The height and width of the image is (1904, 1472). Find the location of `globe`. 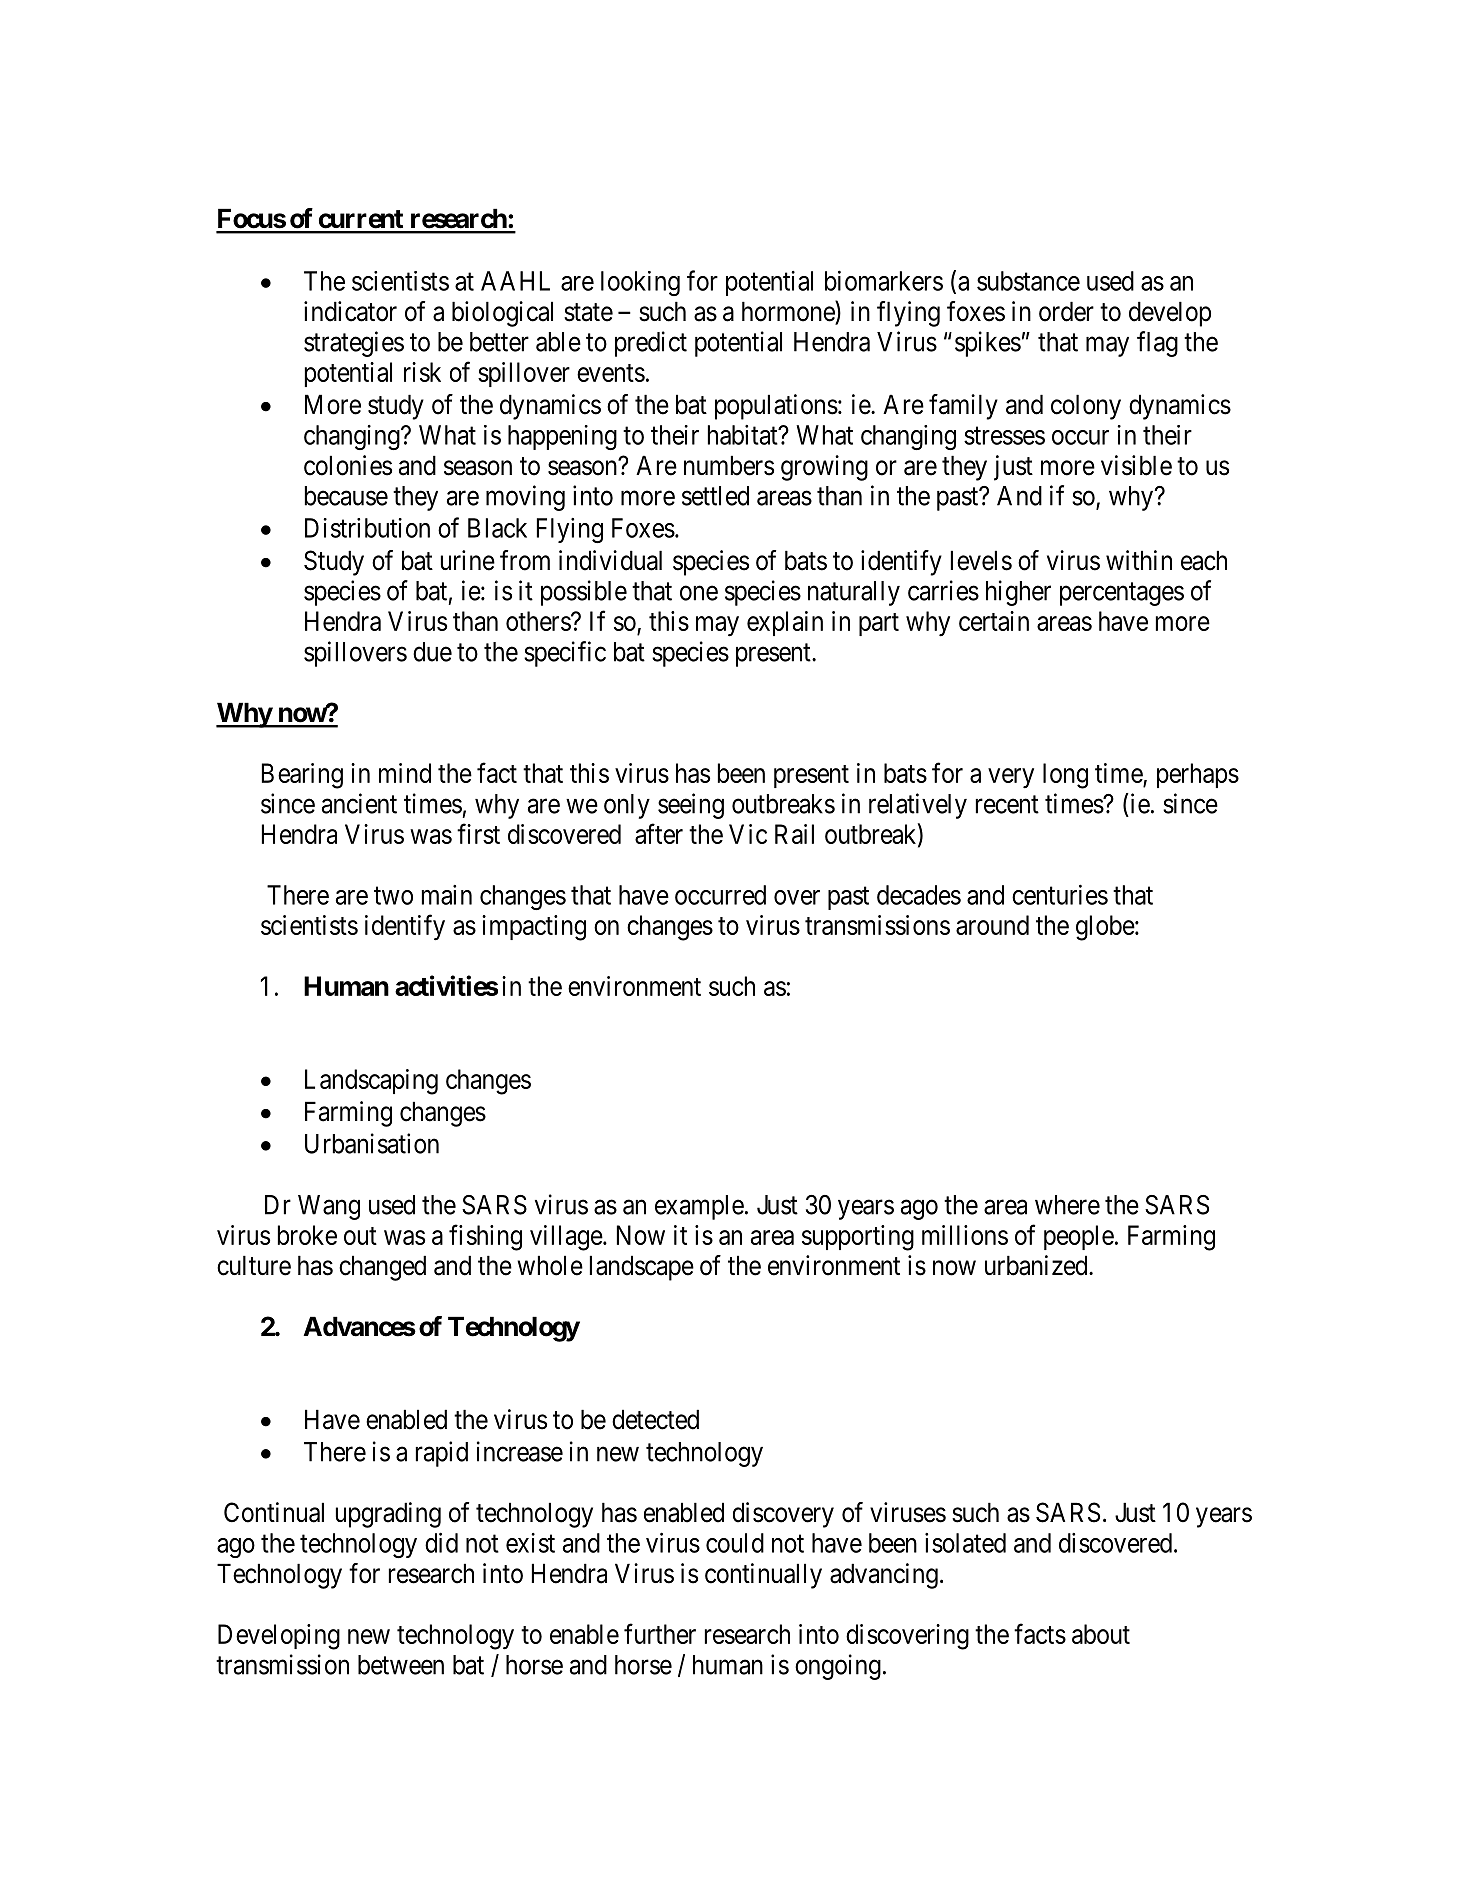

globe is located at coordinates (1105, 928).
